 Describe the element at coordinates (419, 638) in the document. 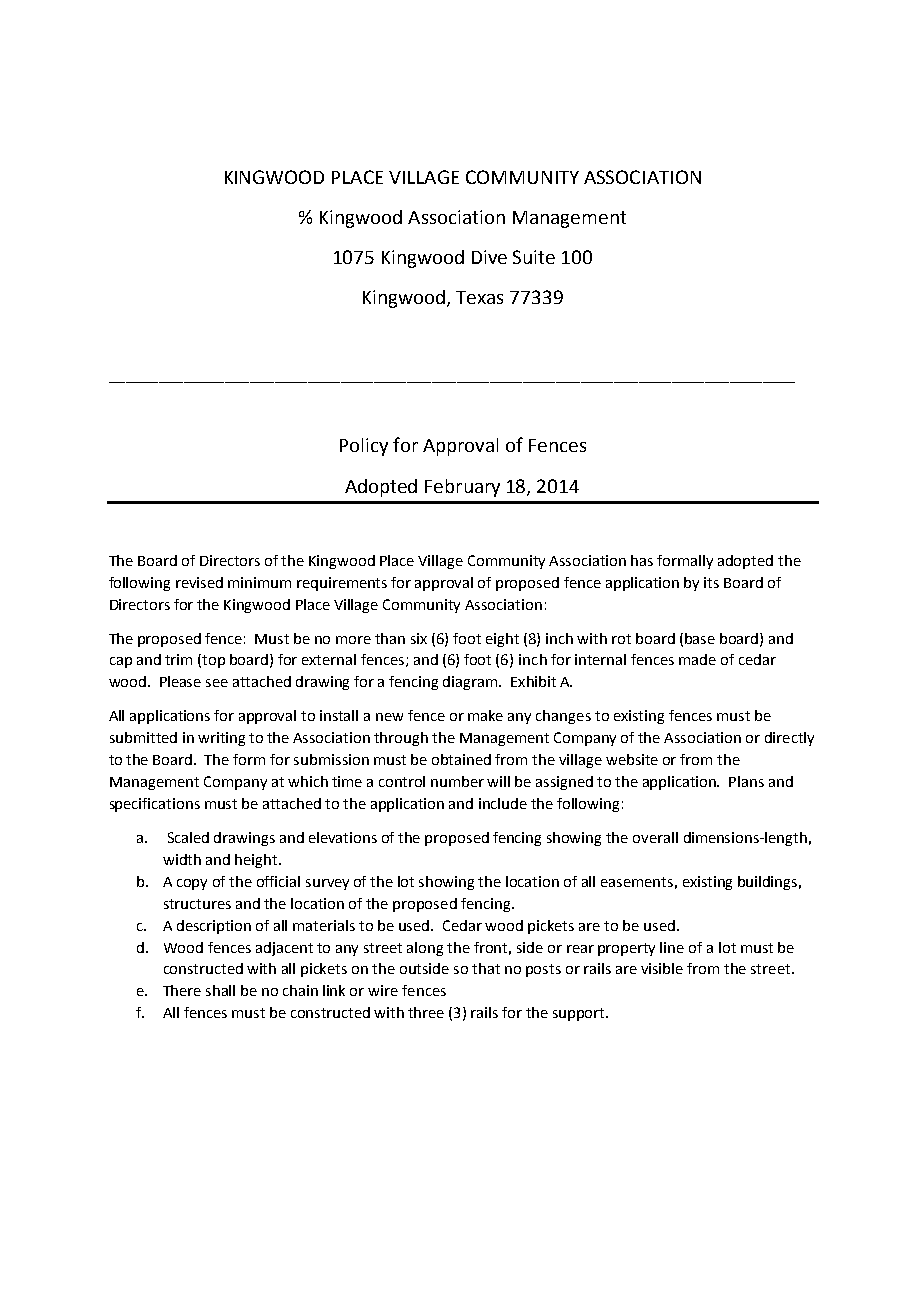

I see `six` at that location.
